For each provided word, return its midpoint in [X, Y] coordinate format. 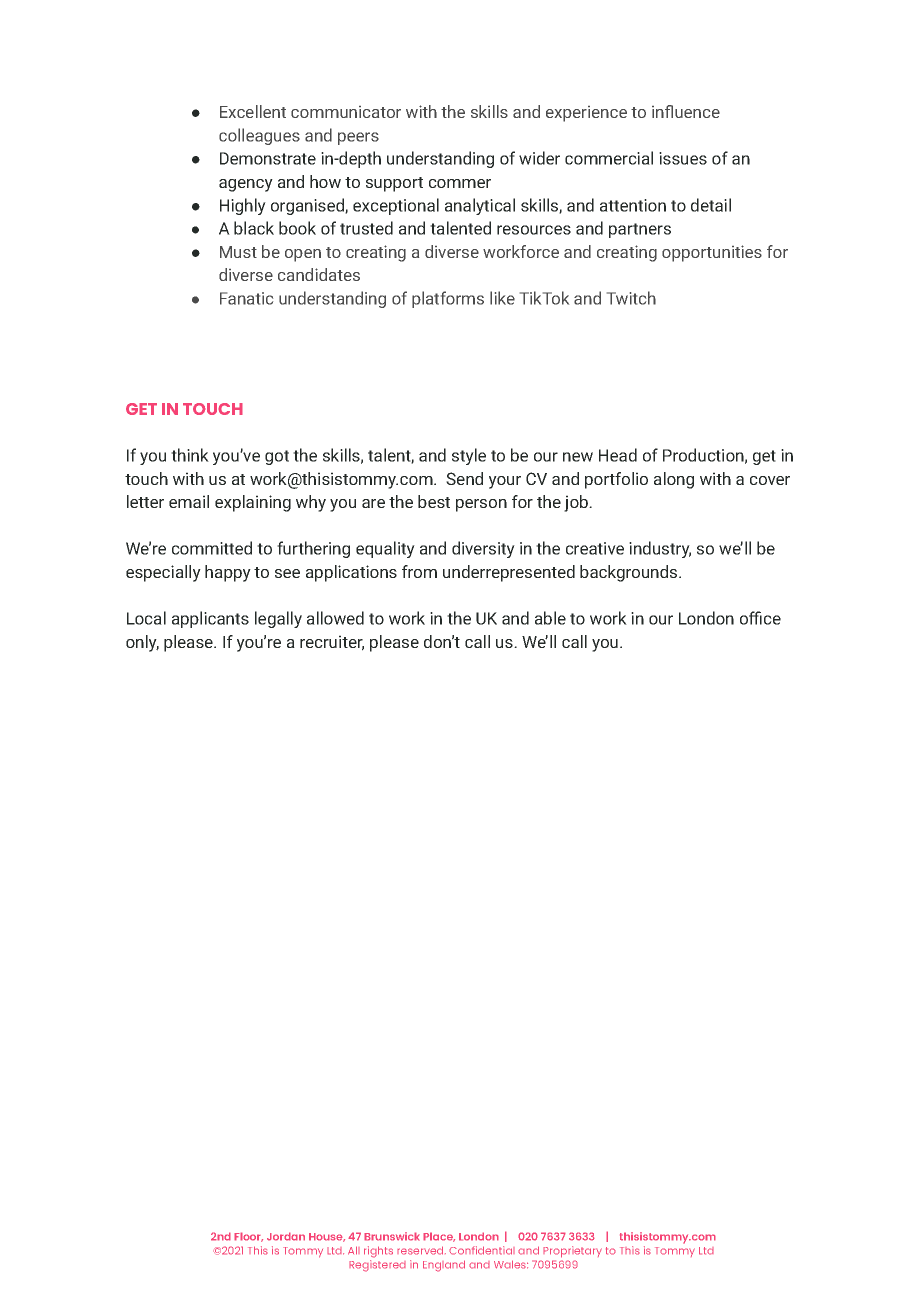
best [434, 501]
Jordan [286, 1236]
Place [439, 1237]
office [760, 618]
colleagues [259, 136]
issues [683, 158]
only [142, 643]
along [674, 480]
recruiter [332, 643]
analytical [480, 206]
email [189, 501]
